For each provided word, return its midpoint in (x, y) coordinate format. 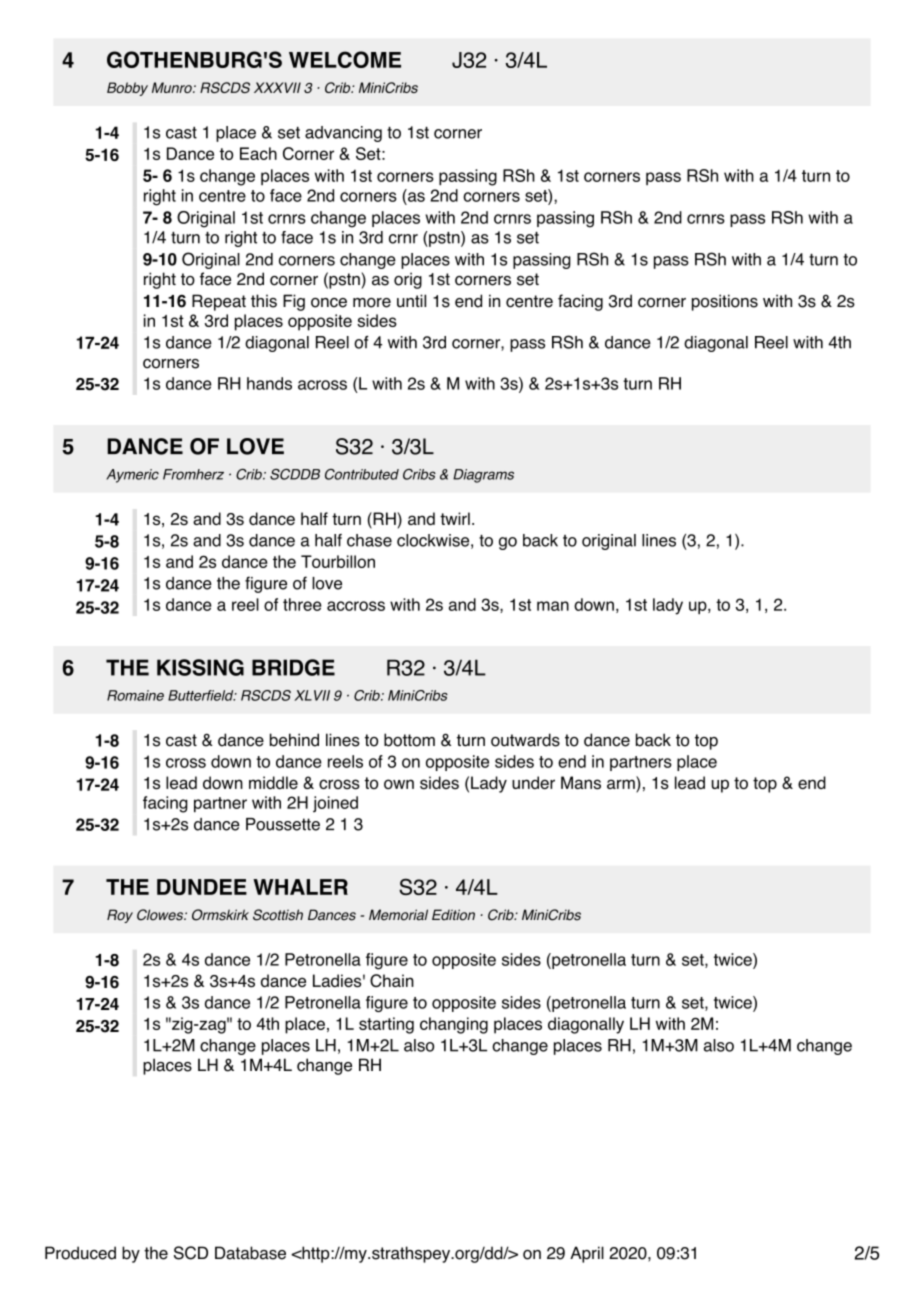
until (411, 301)
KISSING (200, 667)
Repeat (219, 302)
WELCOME (345, 59)
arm (622, 785)
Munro (173, 87)
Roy (120, 916)
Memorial (398, 915)
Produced (80, 1253)
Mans (581, 783)
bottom (409, 740)
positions (725, 302)
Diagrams (483, 476)
